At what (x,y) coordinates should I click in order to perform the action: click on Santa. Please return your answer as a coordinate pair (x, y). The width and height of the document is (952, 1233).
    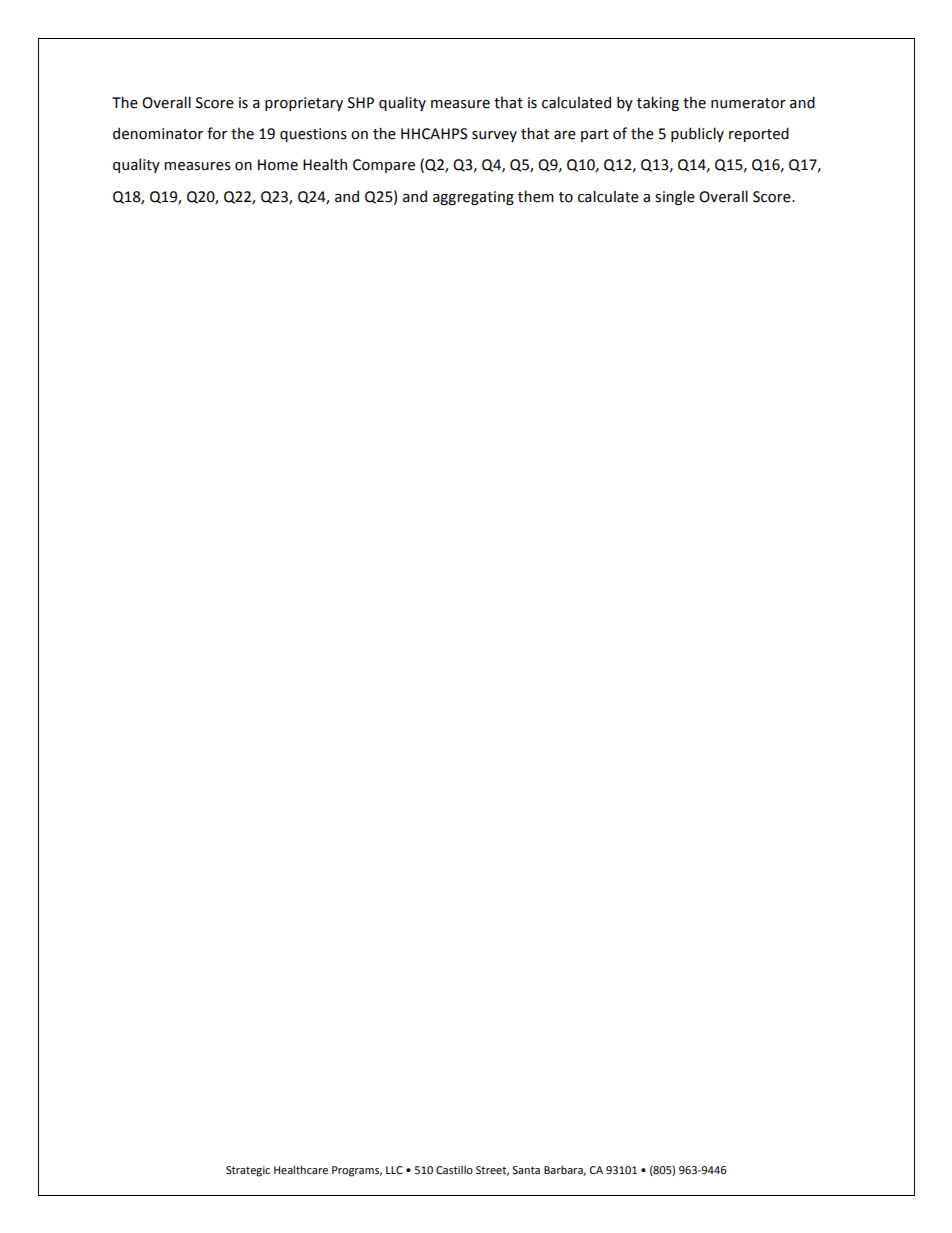
    Looking at the image, I should click on (526, 1170).
